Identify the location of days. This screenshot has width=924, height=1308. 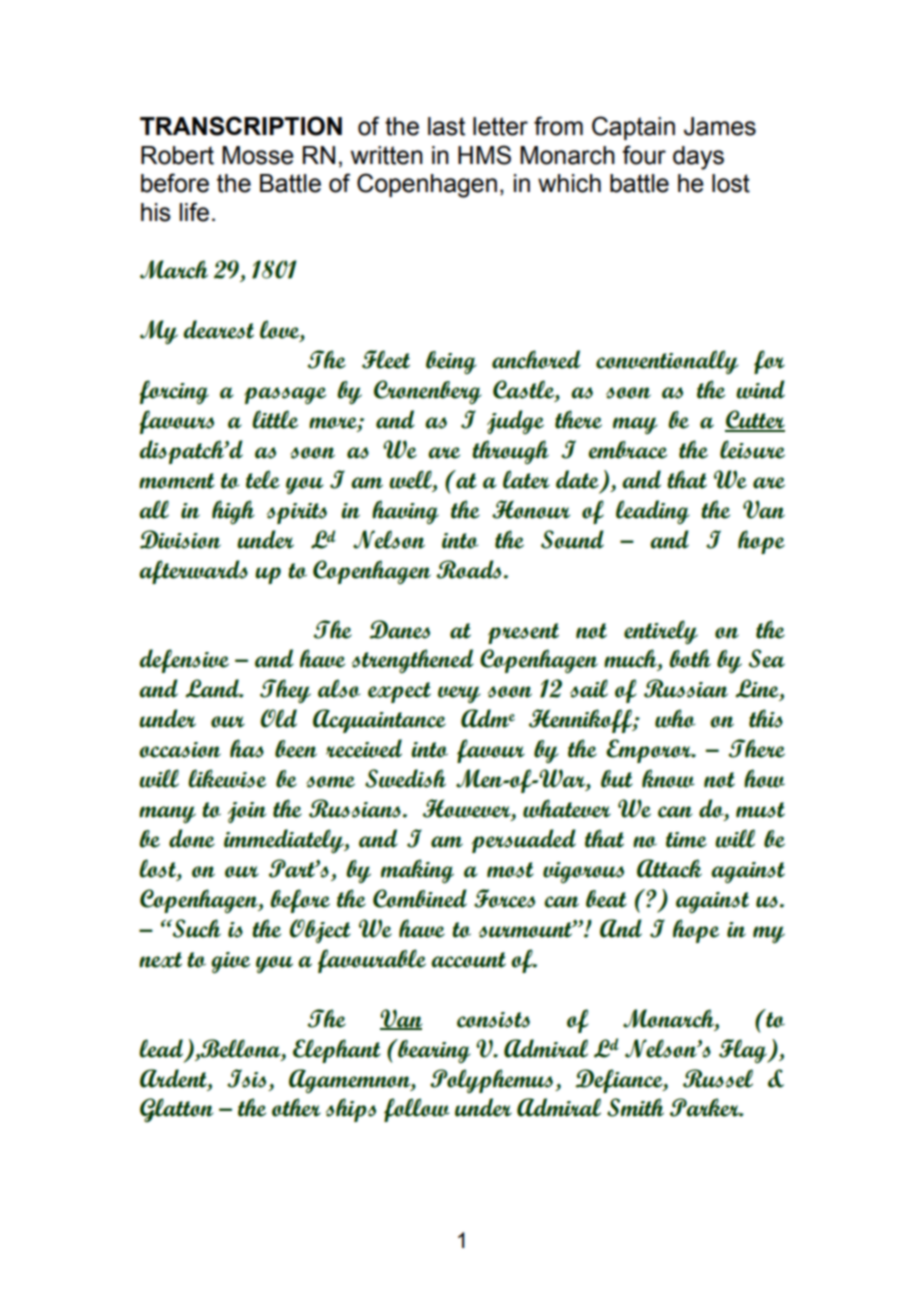
(698, 158).
